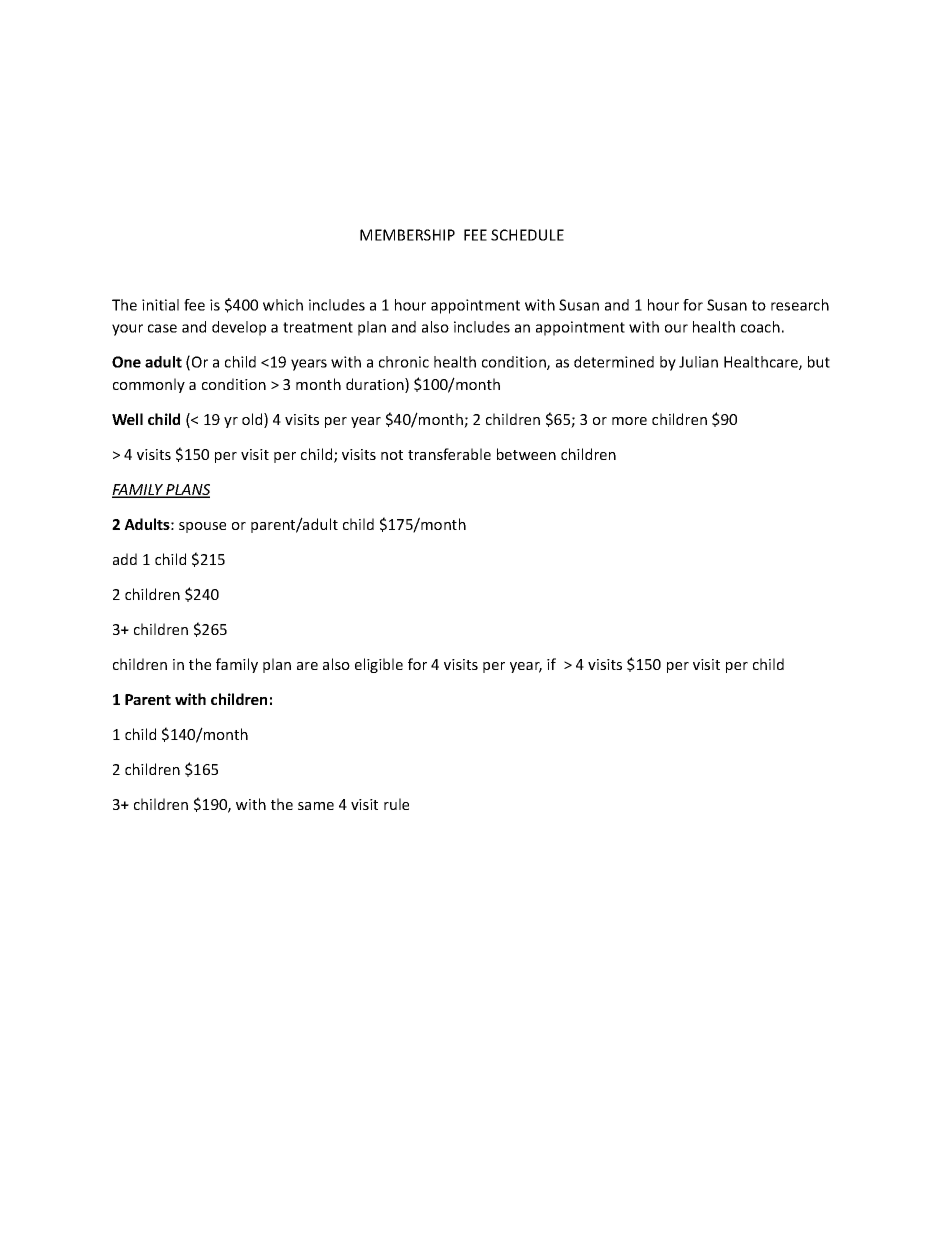 Image resolution: width=952 pixels, height=1233 pixels. What do you see at coordinates (316, 806) in the screenshot?
I see `same` at bounding box center [316, 806].
